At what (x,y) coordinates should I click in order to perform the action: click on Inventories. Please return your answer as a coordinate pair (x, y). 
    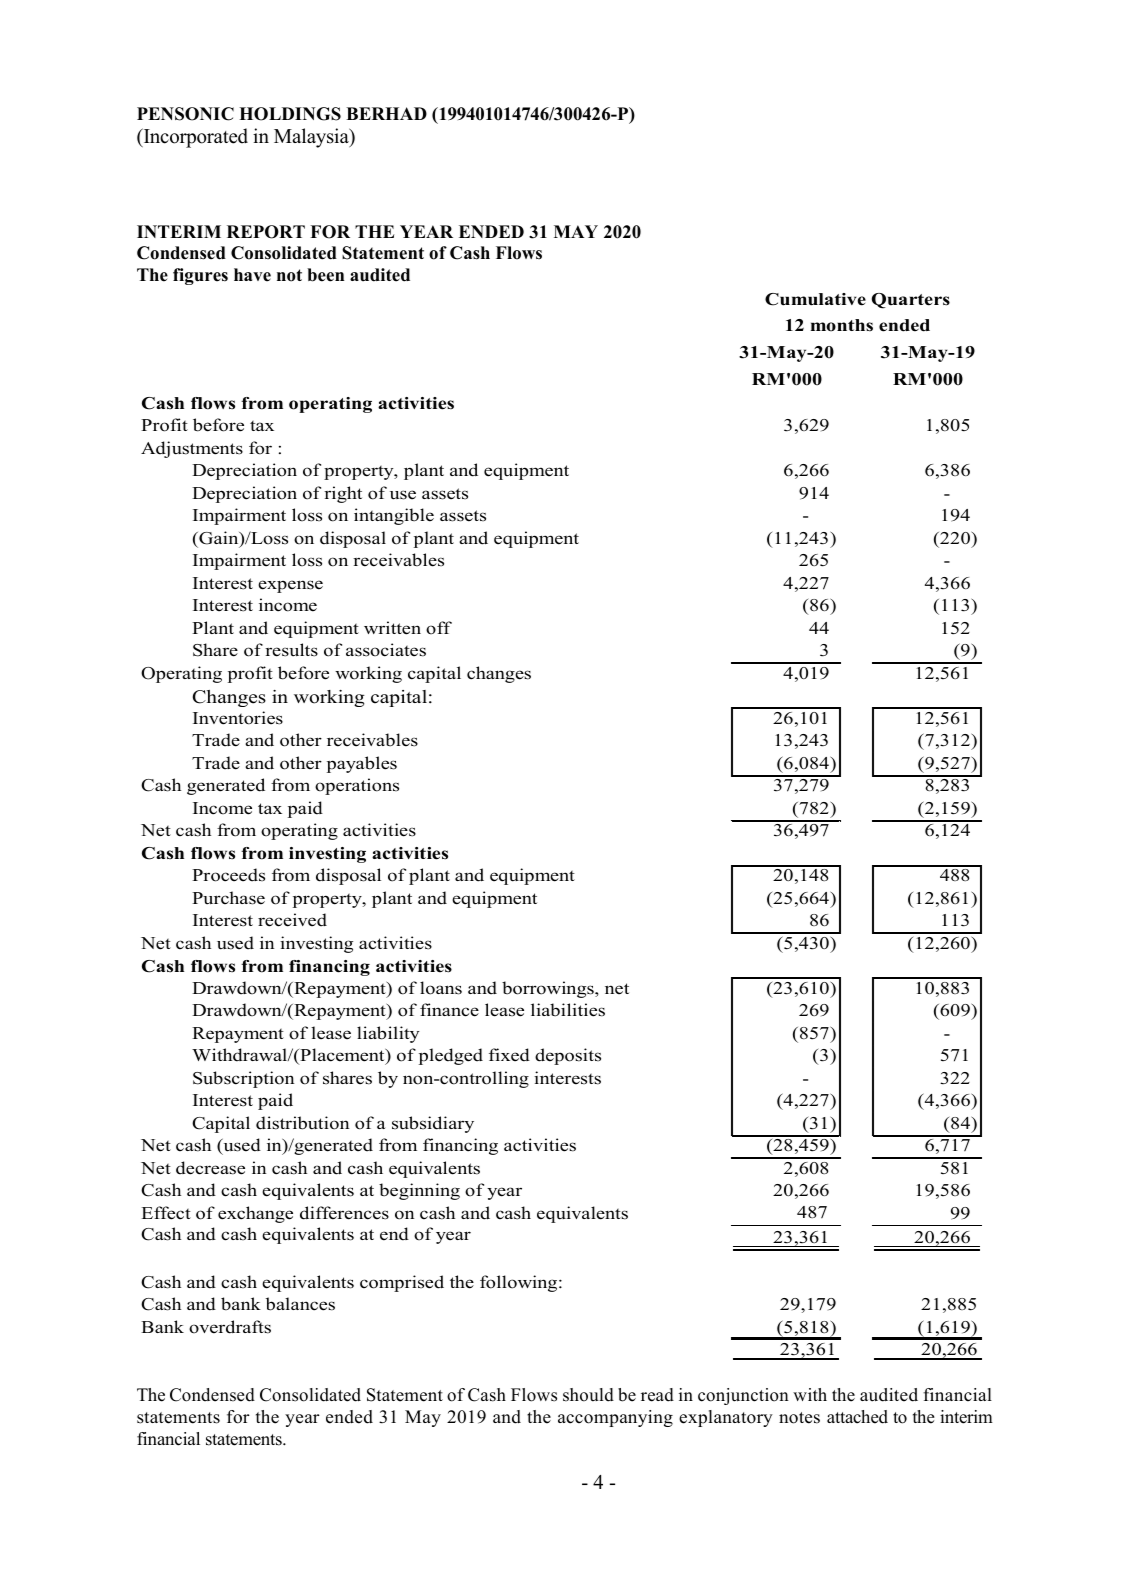
    Looking at the image, I should click on (238, 718).
